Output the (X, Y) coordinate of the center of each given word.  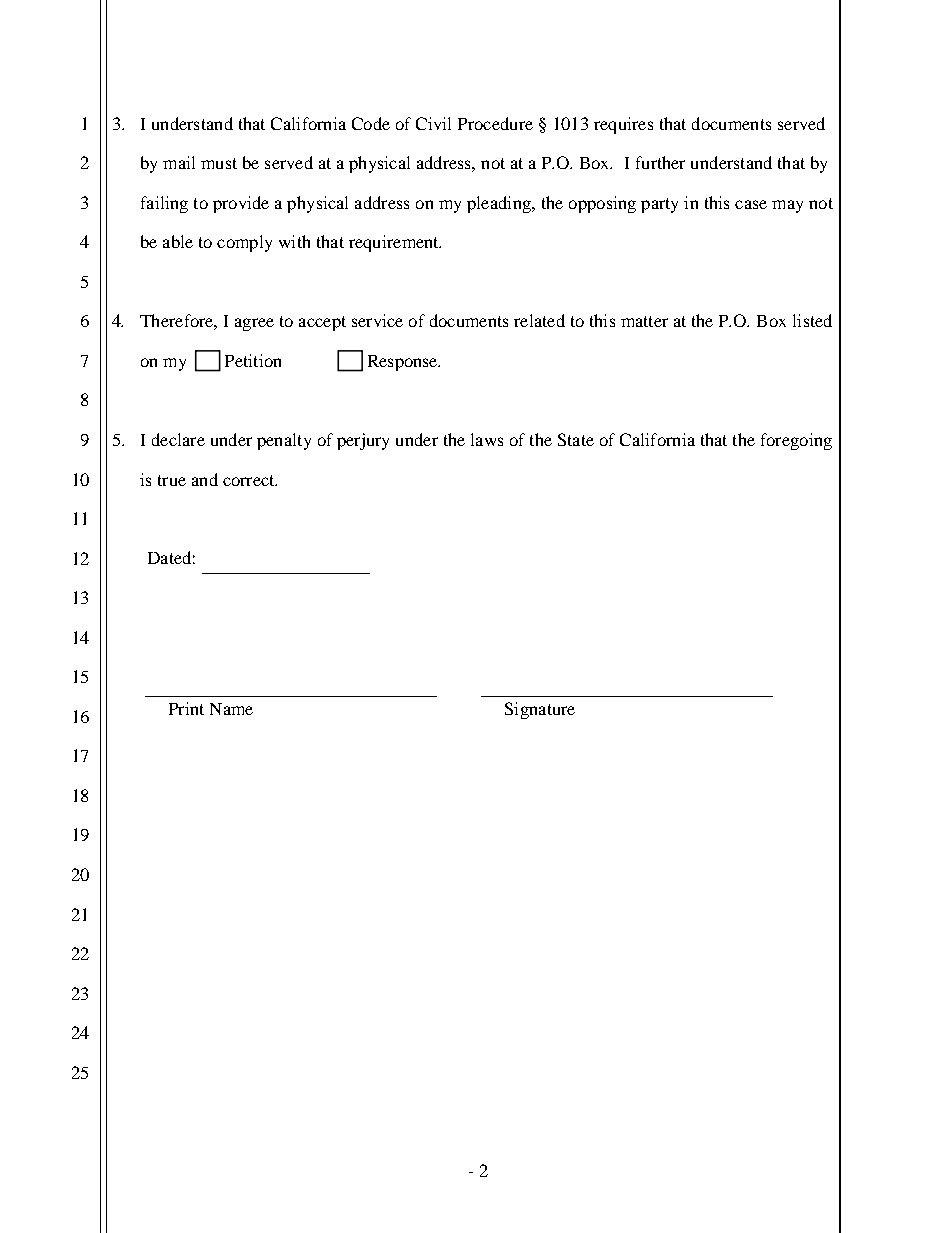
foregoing (796, 441)
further (660, 162)
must (219, 163)
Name (231, 709)
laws (487, 439)
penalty (284, 441)
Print (186, 708)
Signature (540, 710)
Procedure (495, 123)
